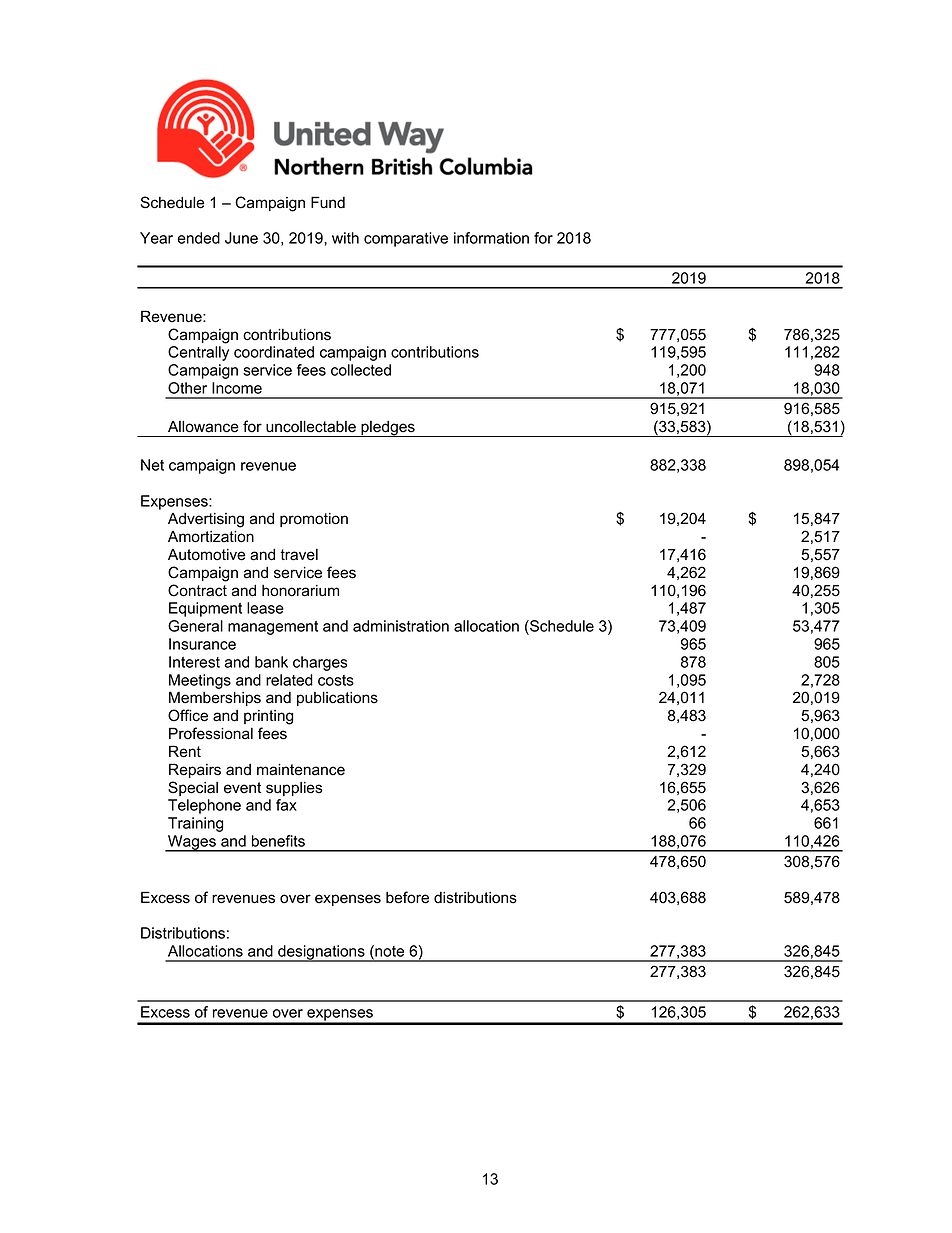  What do you see at coordinates (337, 698) in the page?
I see `publications` at bounding box center [337, 698].
